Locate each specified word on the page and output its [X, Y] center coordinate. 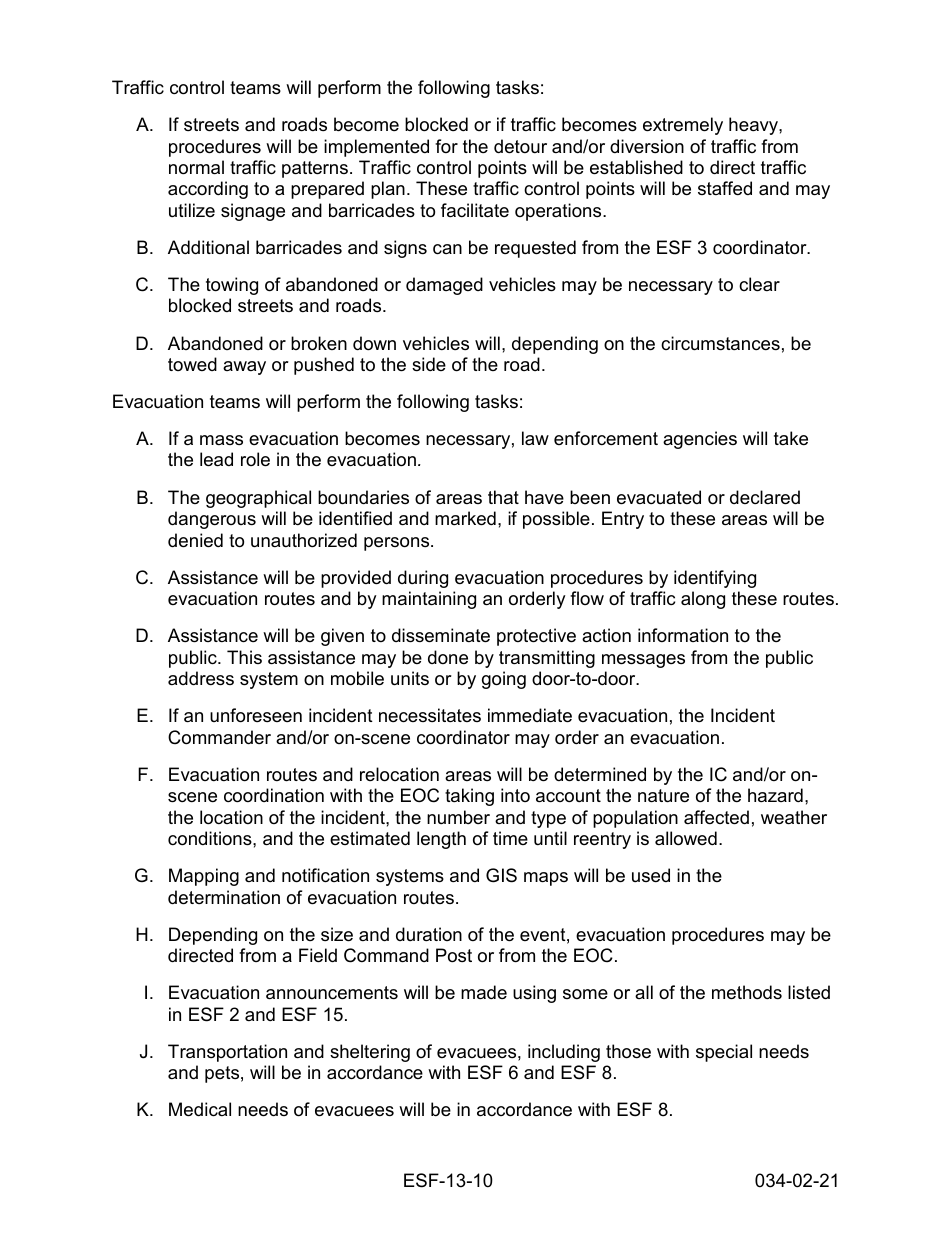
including [564, 1053]
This [244, 657]
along [703, 600]
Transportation [227, 1053]
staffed [725, 188]
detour [520, 146]
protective [536, 637]
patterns [315, 169]
